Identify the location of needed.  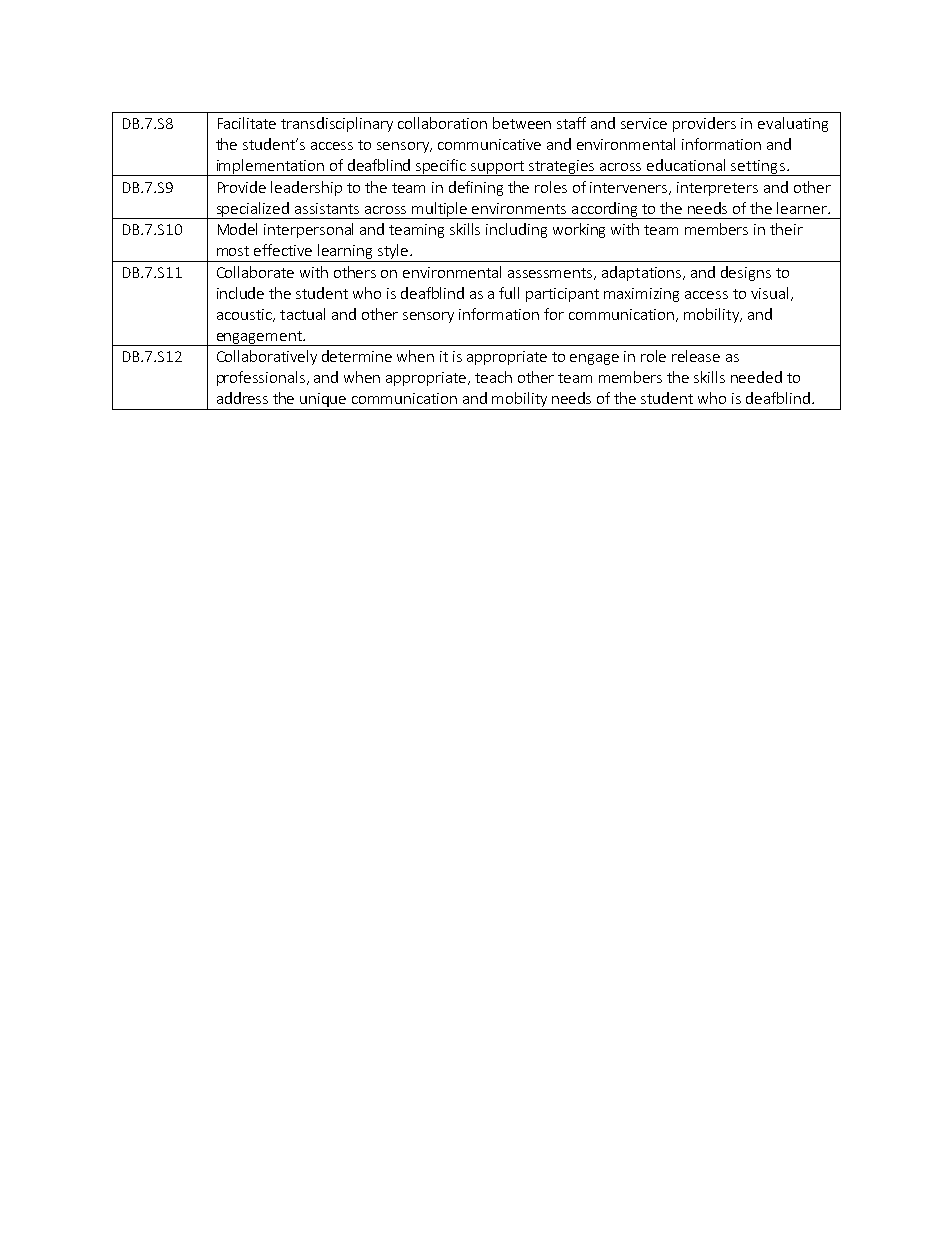
(756, 377).
